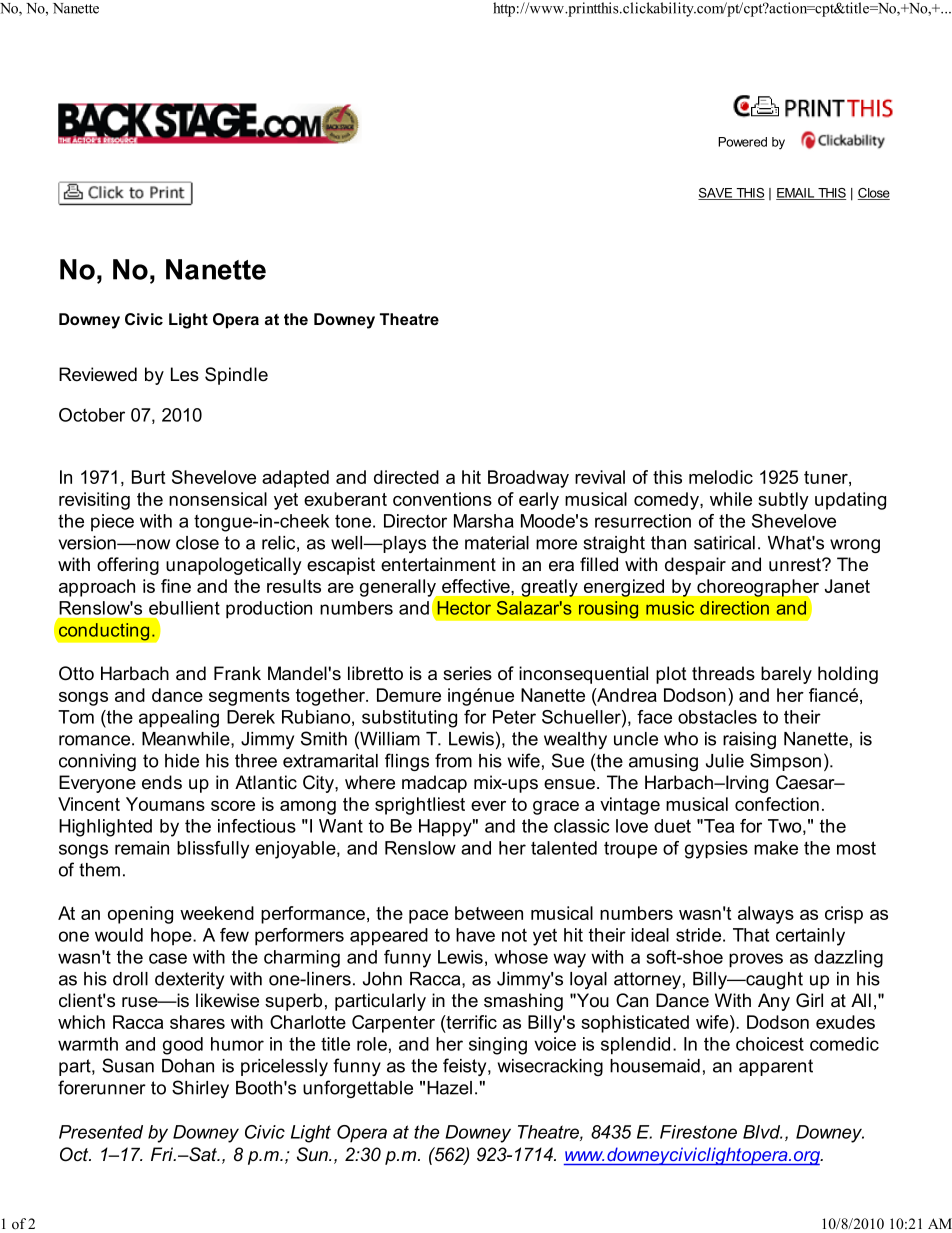 Image resolution: width=952 pixels, height=1233 pixels. Describe the element at coordinates (783, 501) in the image. I see `subtly` at that location.
